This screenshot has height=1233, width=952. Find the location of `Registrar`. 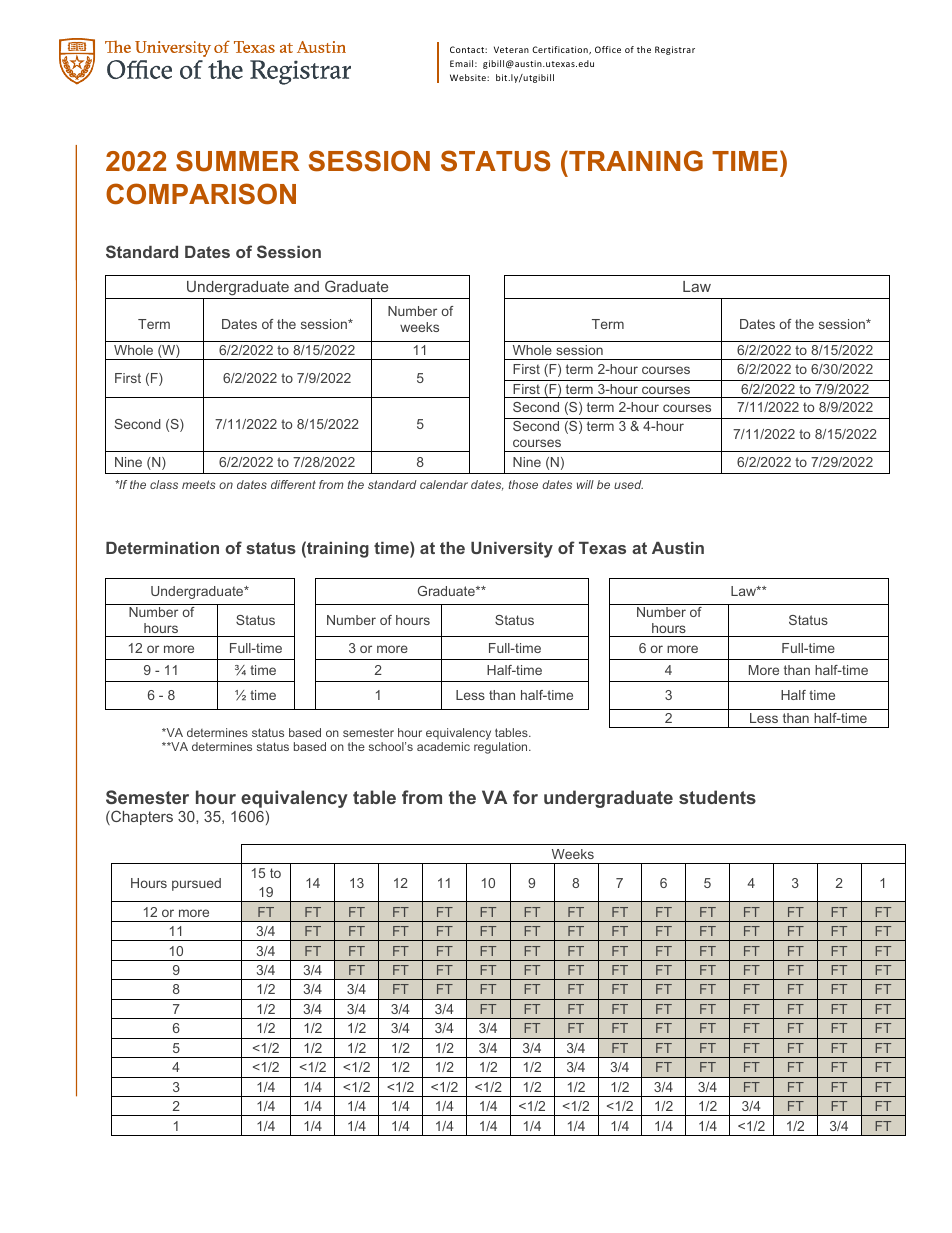

Registrar is located at coordinates (675, 50).
